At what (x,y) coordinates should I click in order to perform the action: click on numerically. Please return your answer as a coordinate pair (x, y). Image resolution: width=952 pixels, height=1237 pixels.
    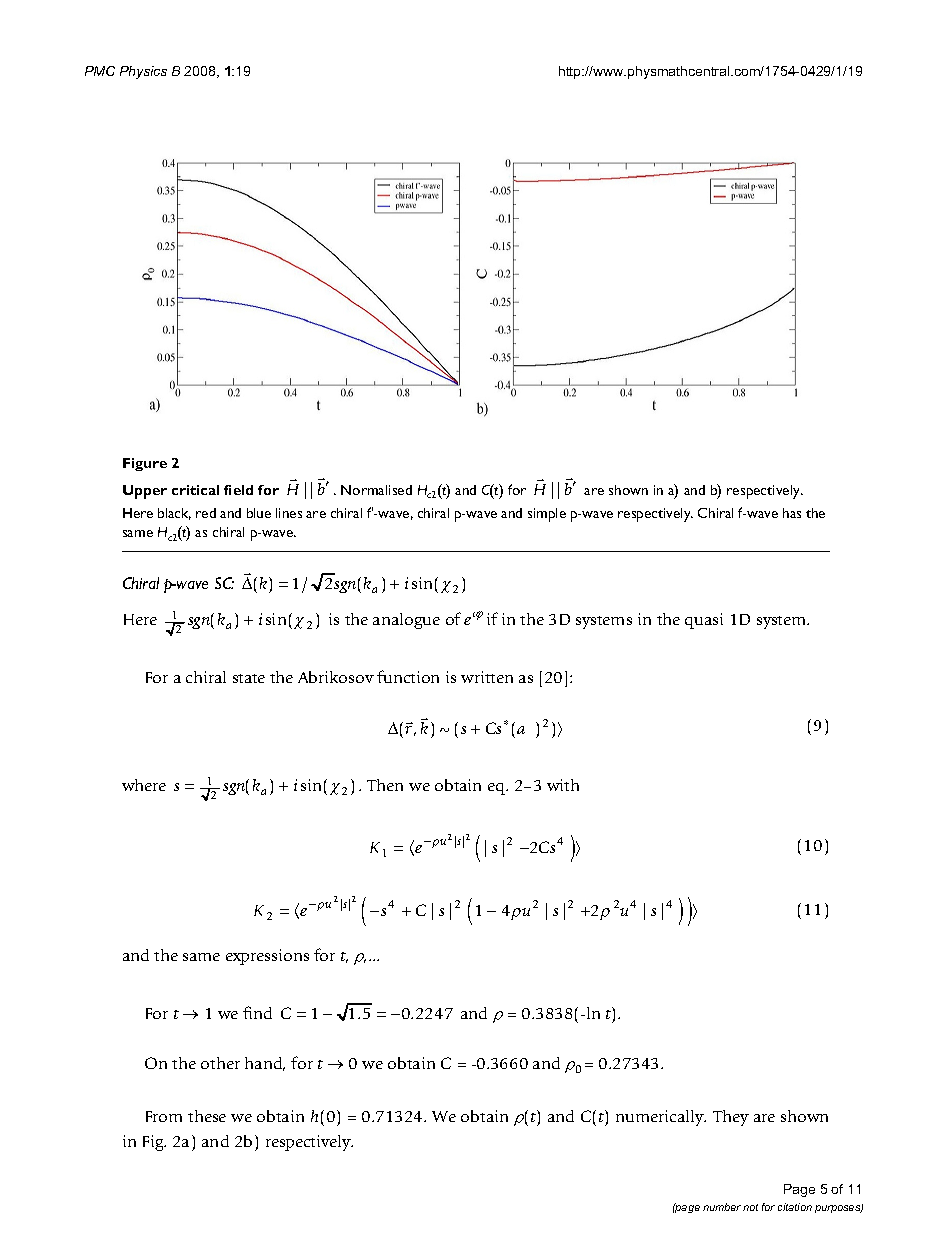
    Looking at the image, I should click on (661, 1118).
